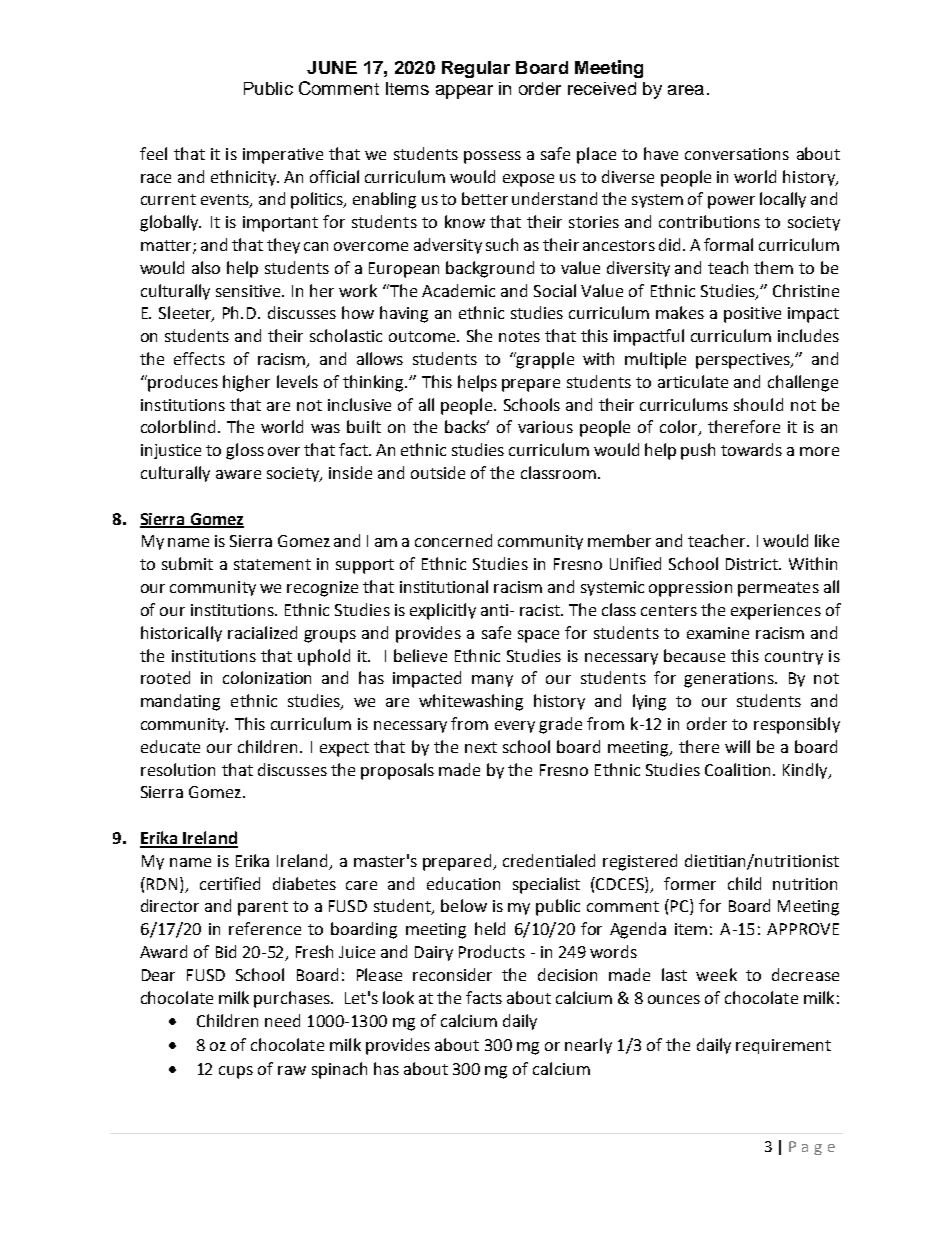 The width and height of the screenshot is (952, 1233). Describe the element at coordinates (515, 727) in the screenshot. I see `every` at that location.
